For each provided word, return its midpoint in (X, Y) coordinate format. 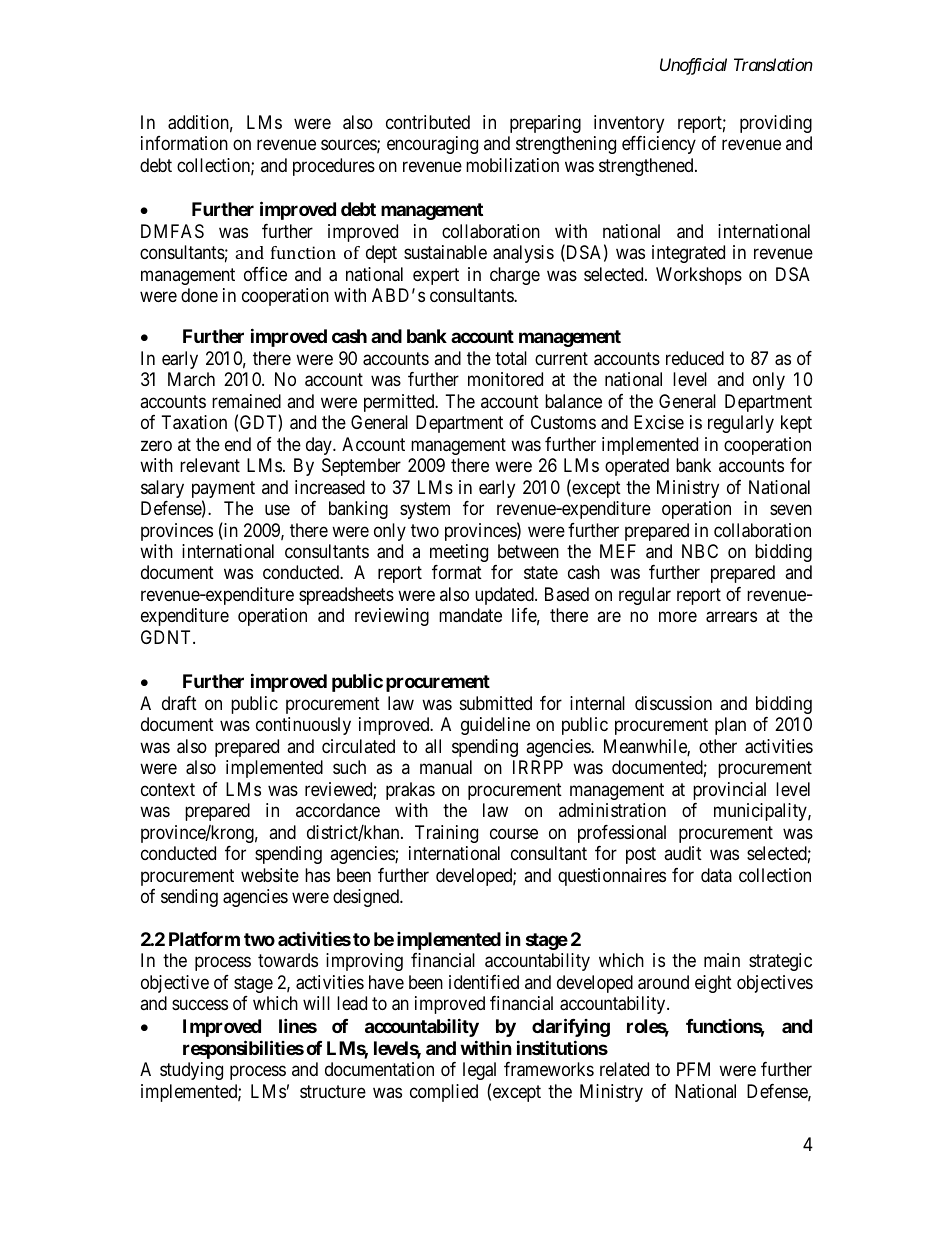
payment (223, 491)
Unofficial (693, 66)
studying (191, 1071)
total (511, 358)
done (199, 295)
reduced (695, 358)
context (168, 789)
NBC (700, 551)
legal (479, 1071)
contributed (428, 122)
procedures (334, 167)
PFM (693, 1069)
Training (446, 834)
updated (505, 596)
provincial (729, 791)
